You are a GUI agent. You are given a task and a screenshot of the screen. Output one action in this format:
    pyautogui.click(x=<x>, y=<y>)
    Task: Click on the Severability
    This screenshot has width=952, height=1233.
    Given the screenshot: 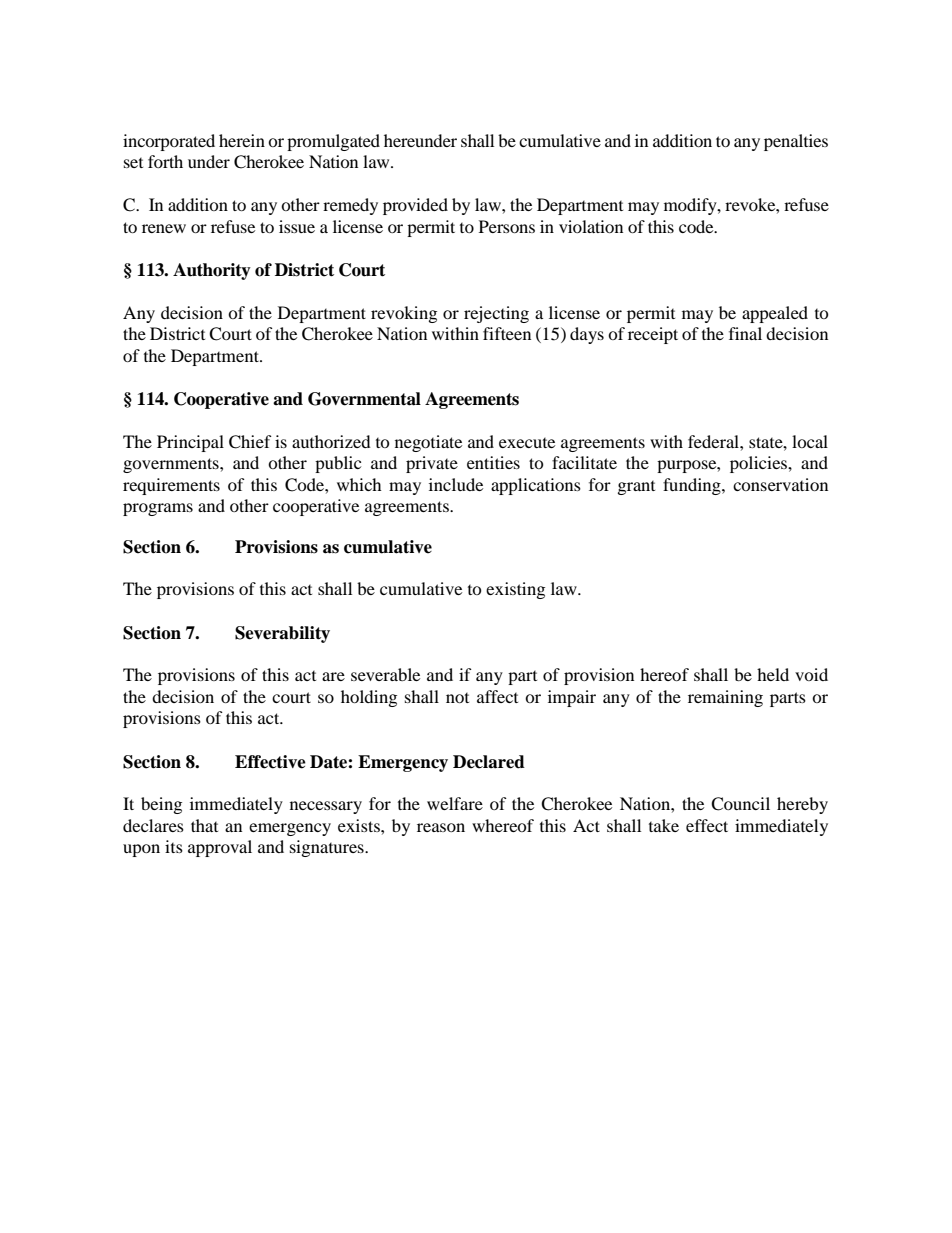 What is the action you would take?
    pyautogui.click(x=282, y=634)
